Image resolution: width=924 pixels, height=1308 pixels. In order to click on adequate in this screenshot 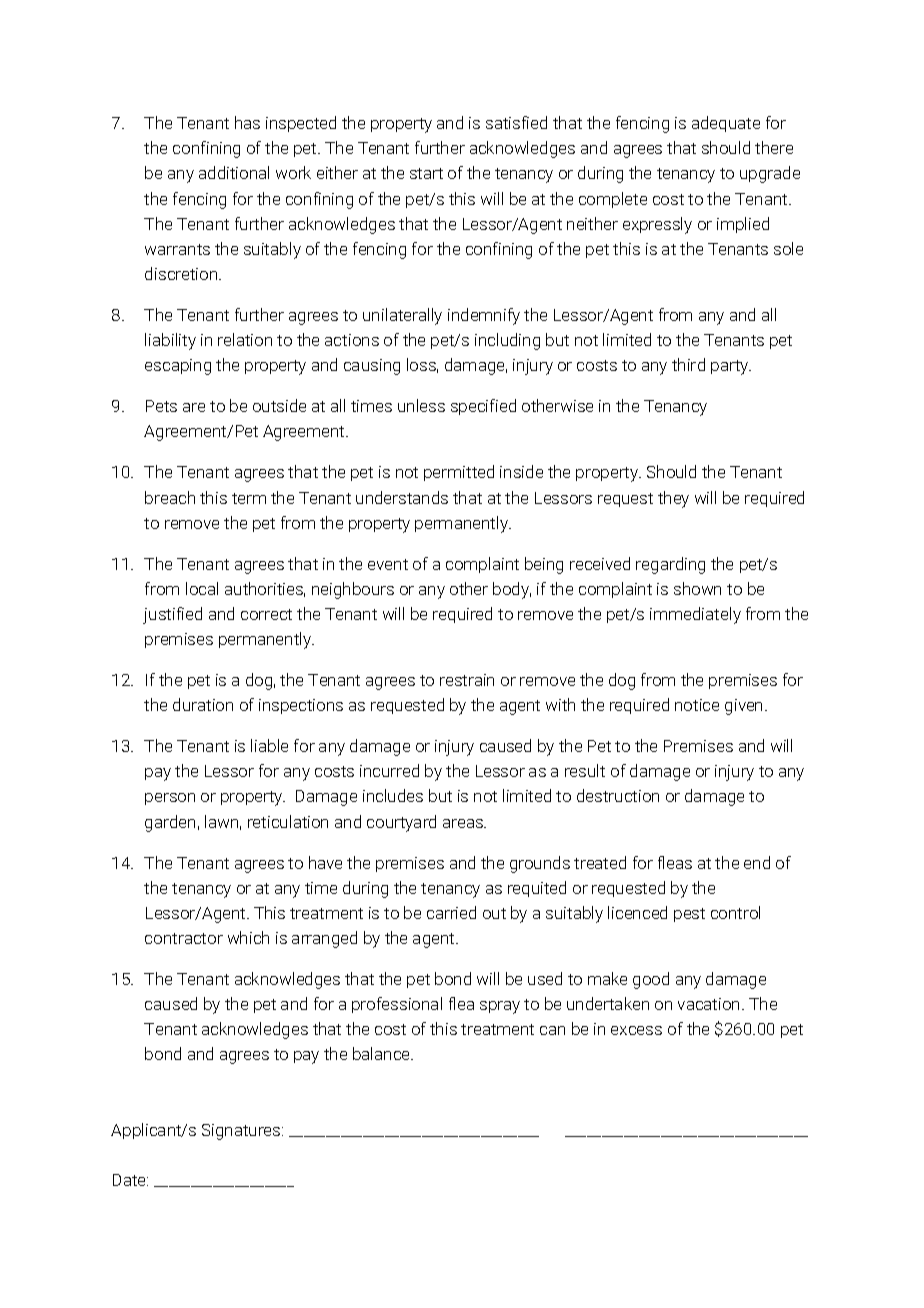, I will do `click(726, 124)`.
